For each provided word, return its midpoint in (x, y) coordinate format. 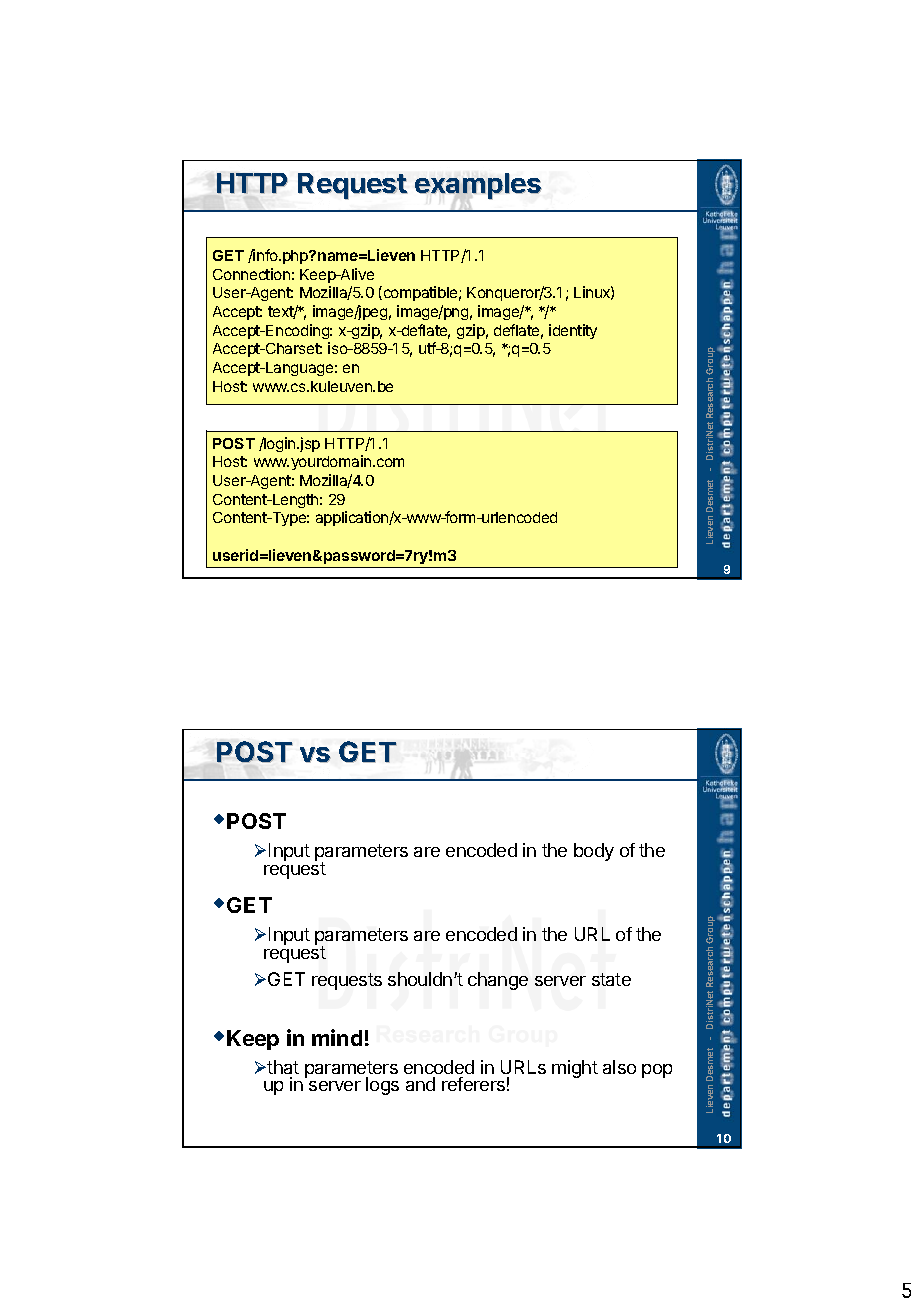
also (619, 1067)
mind (337, 1037)
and (420, 1084)
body (594, 852)
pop (657, 1071)
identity (573, 331)
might (575, 1069)
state (611, 979)
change (498, 981)
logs (382, 1086)
